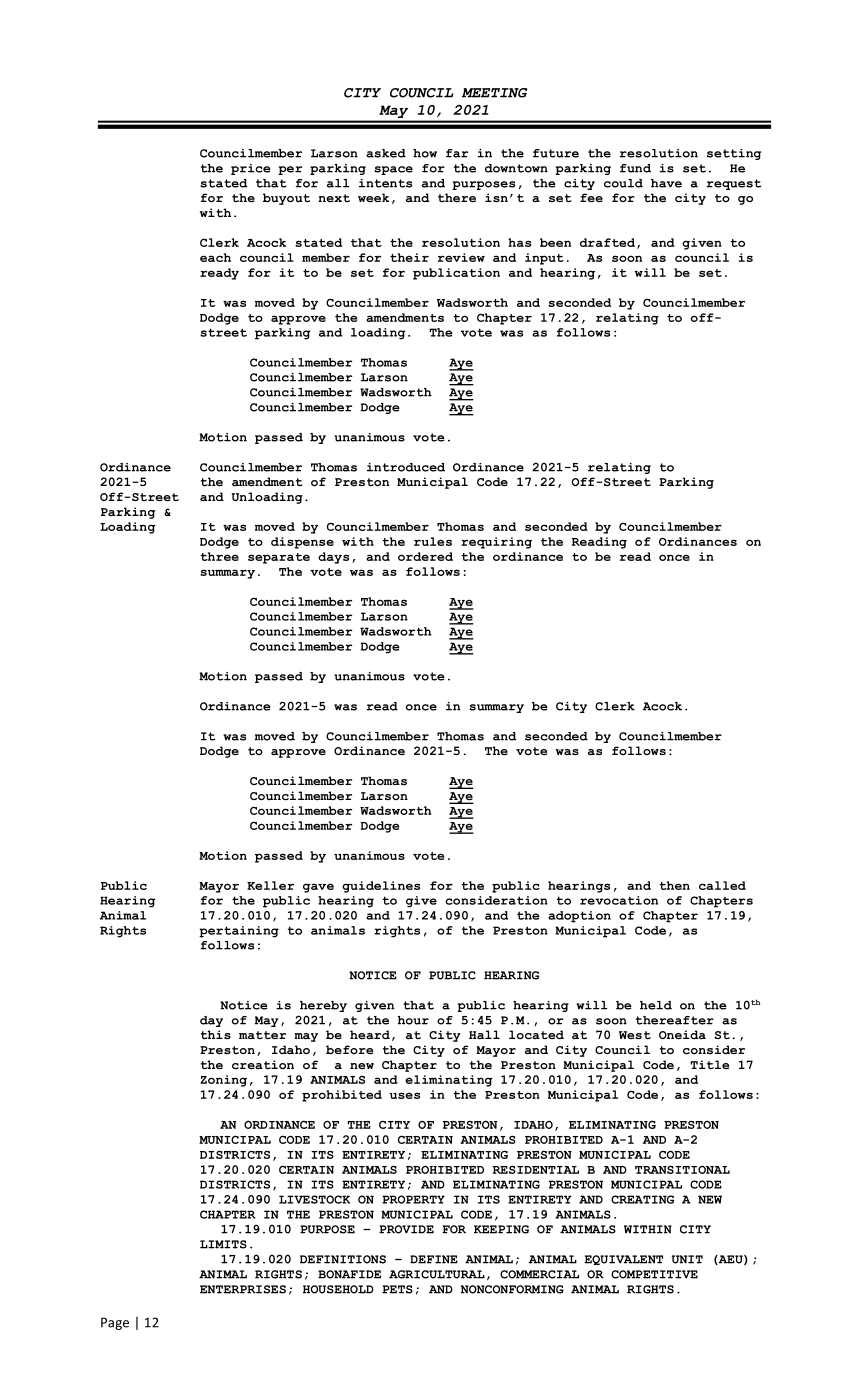  What do you see at coordinates (654, 1274) in the document?
I see `COMPETITIVE` at bounding box center [654, 1274].
